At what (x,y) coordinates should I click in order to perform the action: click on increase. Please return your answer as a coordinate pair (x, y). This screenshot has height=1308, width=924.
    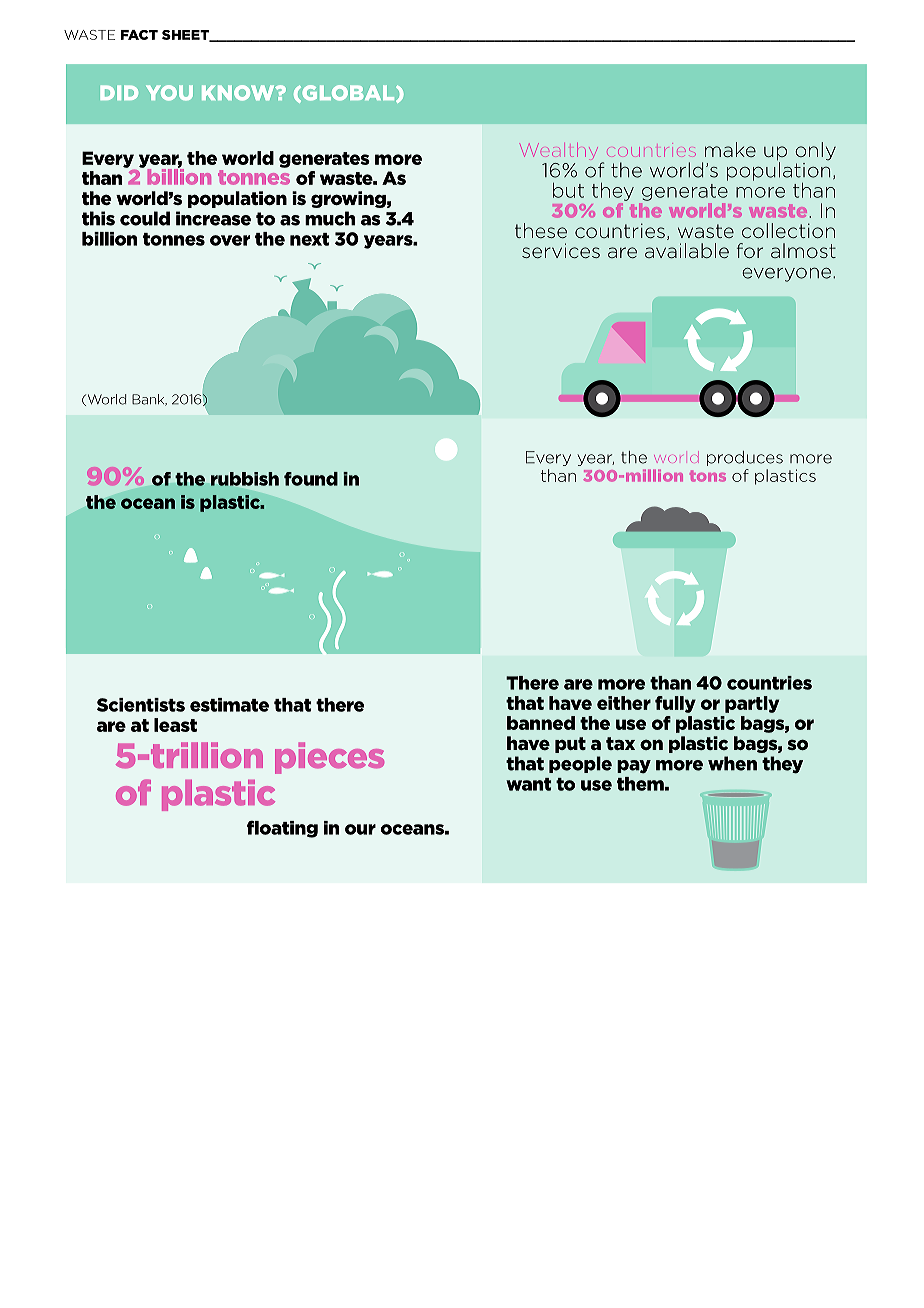
    Looking at the image, I should click on (213, 218).
